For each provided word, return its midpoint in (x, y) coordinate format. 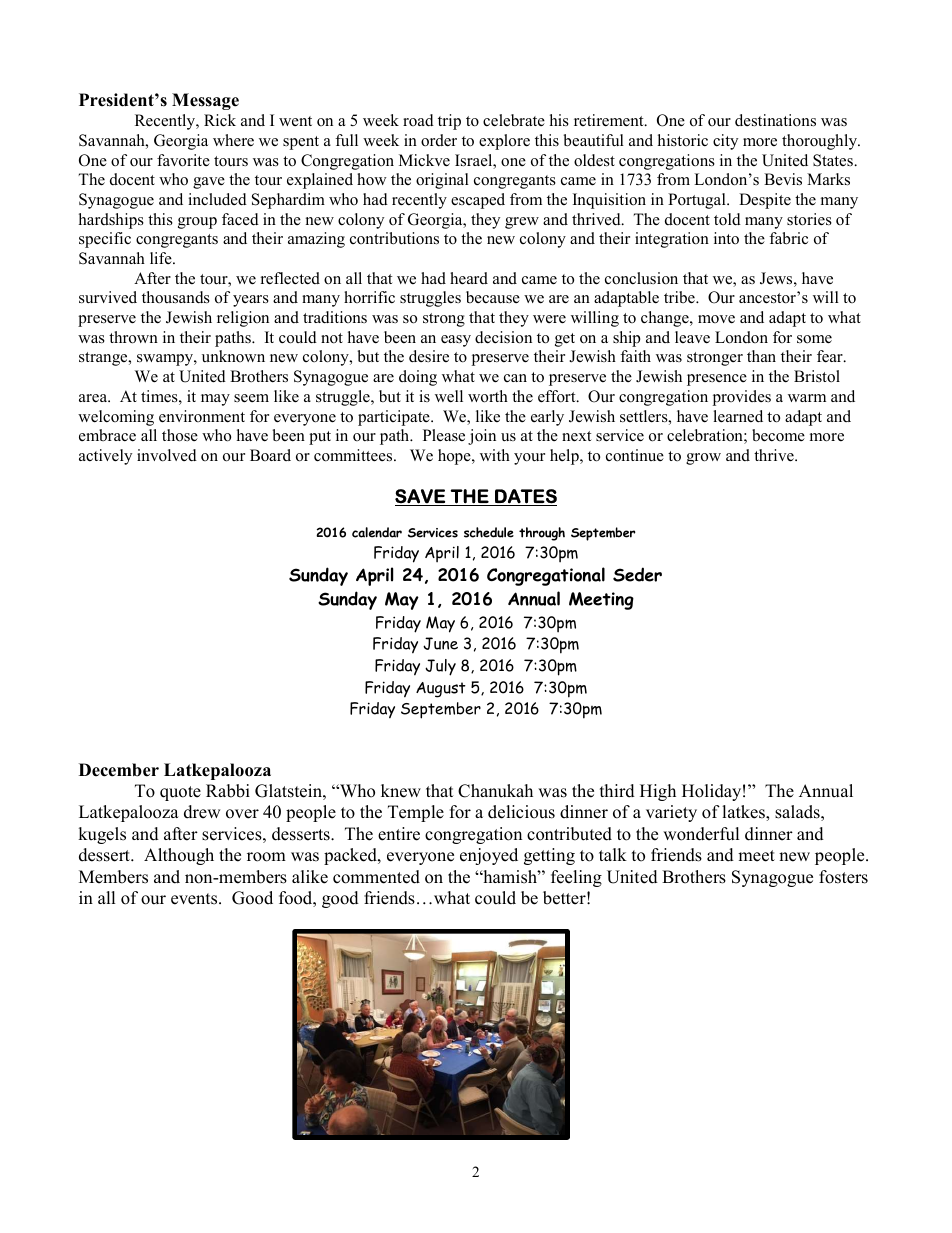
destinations (775, 120)
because (493, 297)
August (441, 690)
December (119, 770)
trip (449, 122)
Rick (220, 120)
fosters (843, 877)
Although (179, 856)
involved (167, 455)
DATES (525, 497)
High (658, 792)
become (778, 435)
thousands (176, 297)
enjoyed (489, 856)
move (716, 319)
